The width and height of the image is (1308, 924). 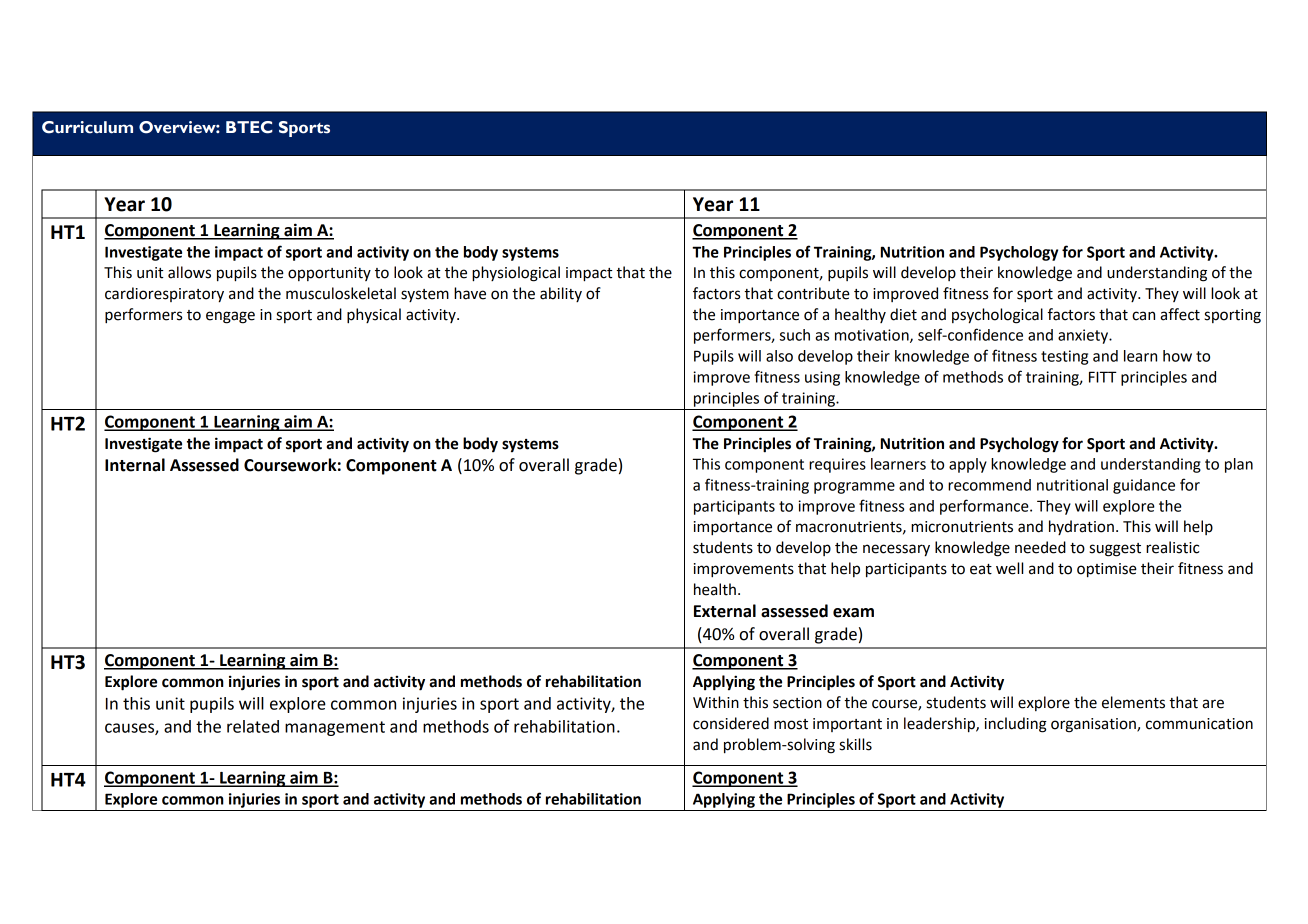 I want to click on physiological, so click(x=516, y=274).
